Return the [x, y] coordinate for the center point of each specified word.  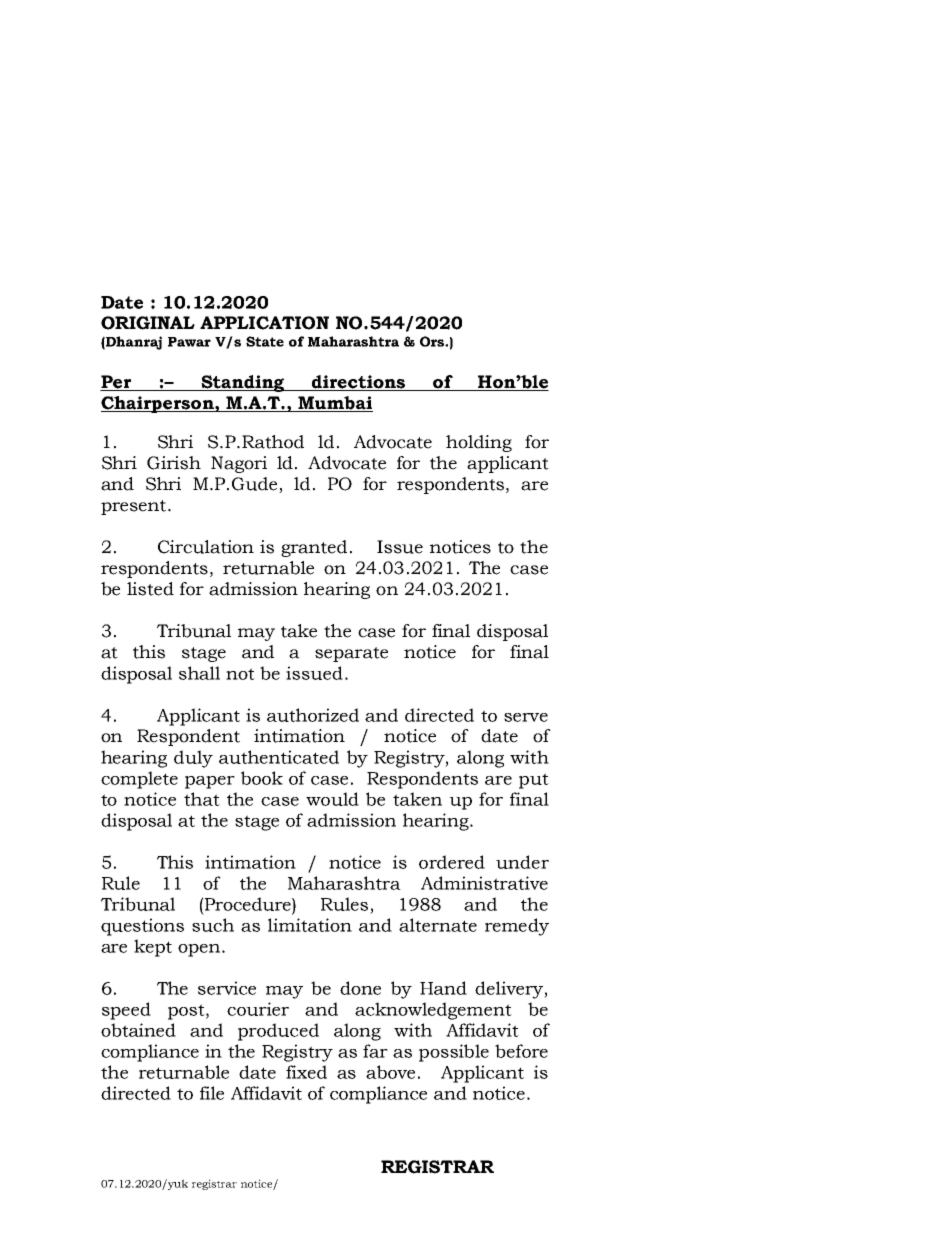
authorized [313, 715]
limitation [310, 925]
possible [454, 1053]
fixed [306, 1072]
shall [199, 673]
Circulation [206, 547]
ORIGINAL [148, 323]
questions [142, 927]
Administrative [484, 883]
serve [526, 717]
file [212, 1093]
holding [479, 443]
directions [358, 383]
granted [314, 548]
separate [351, 654]
